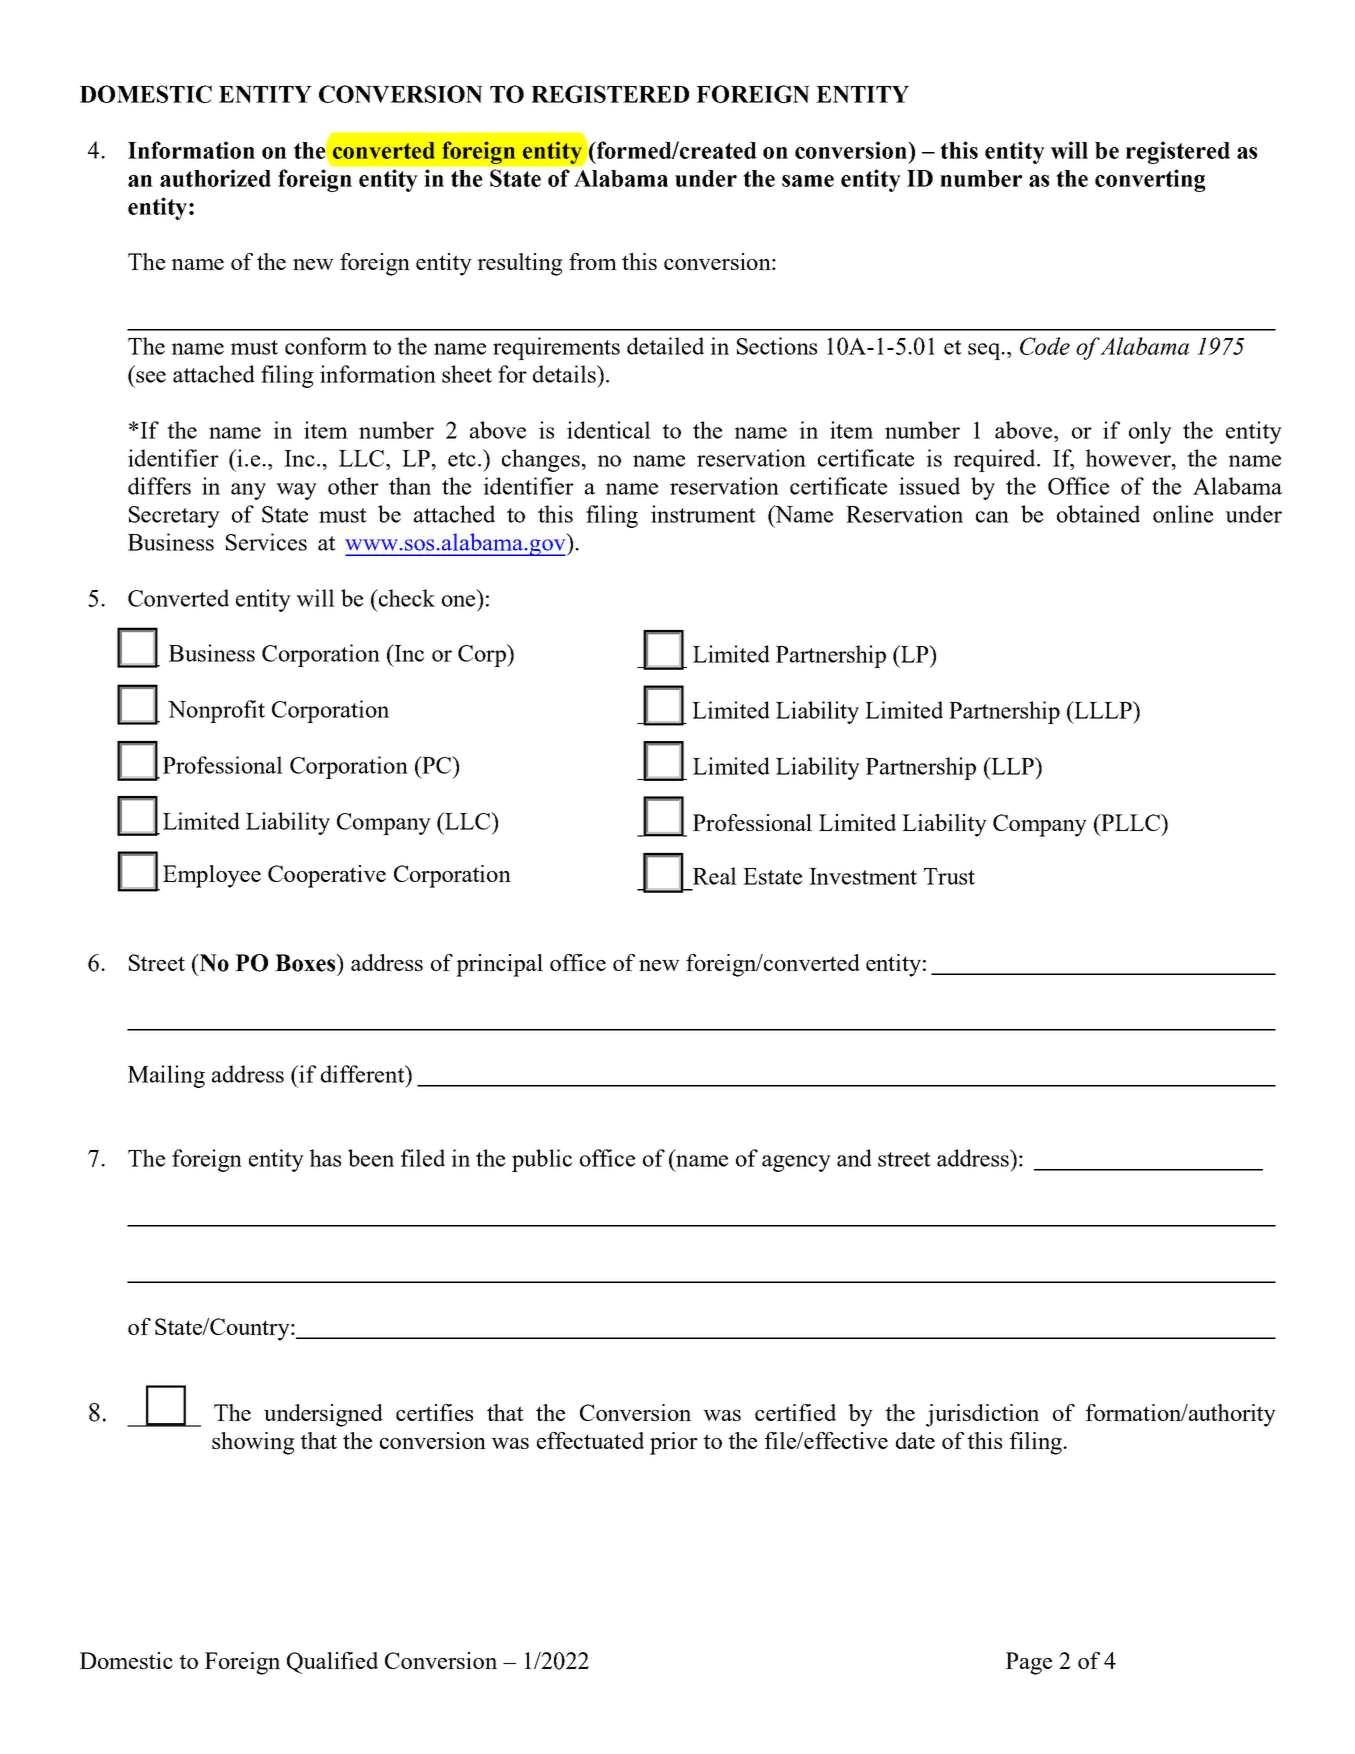 The image size is (1355, 1754). Describe the element at coordinates (215, 178) in the screenshot. I see `authorized` at that location.
